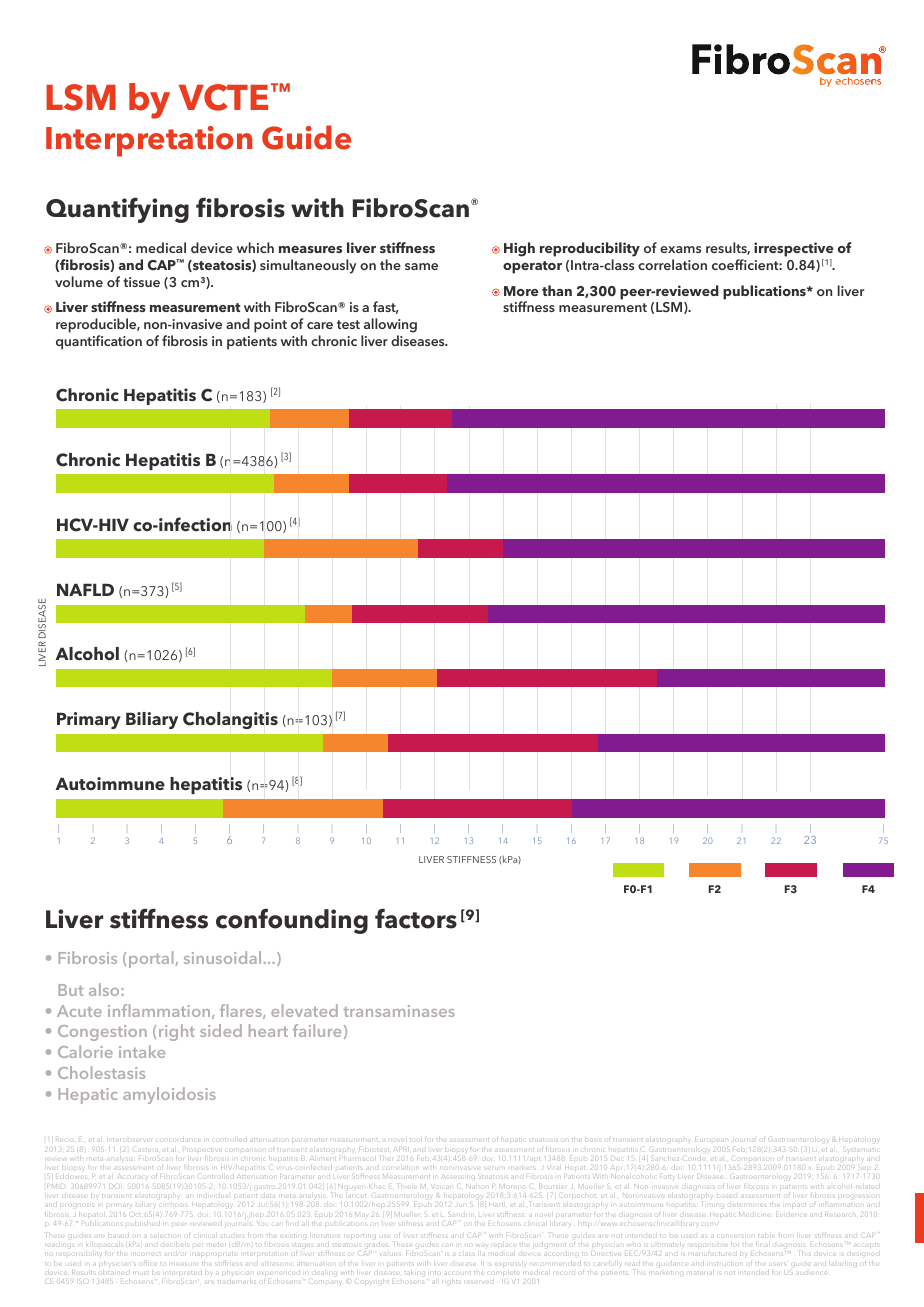 This screenshot has width=924, height=1307. I want to click on High, so click(519, 249).
